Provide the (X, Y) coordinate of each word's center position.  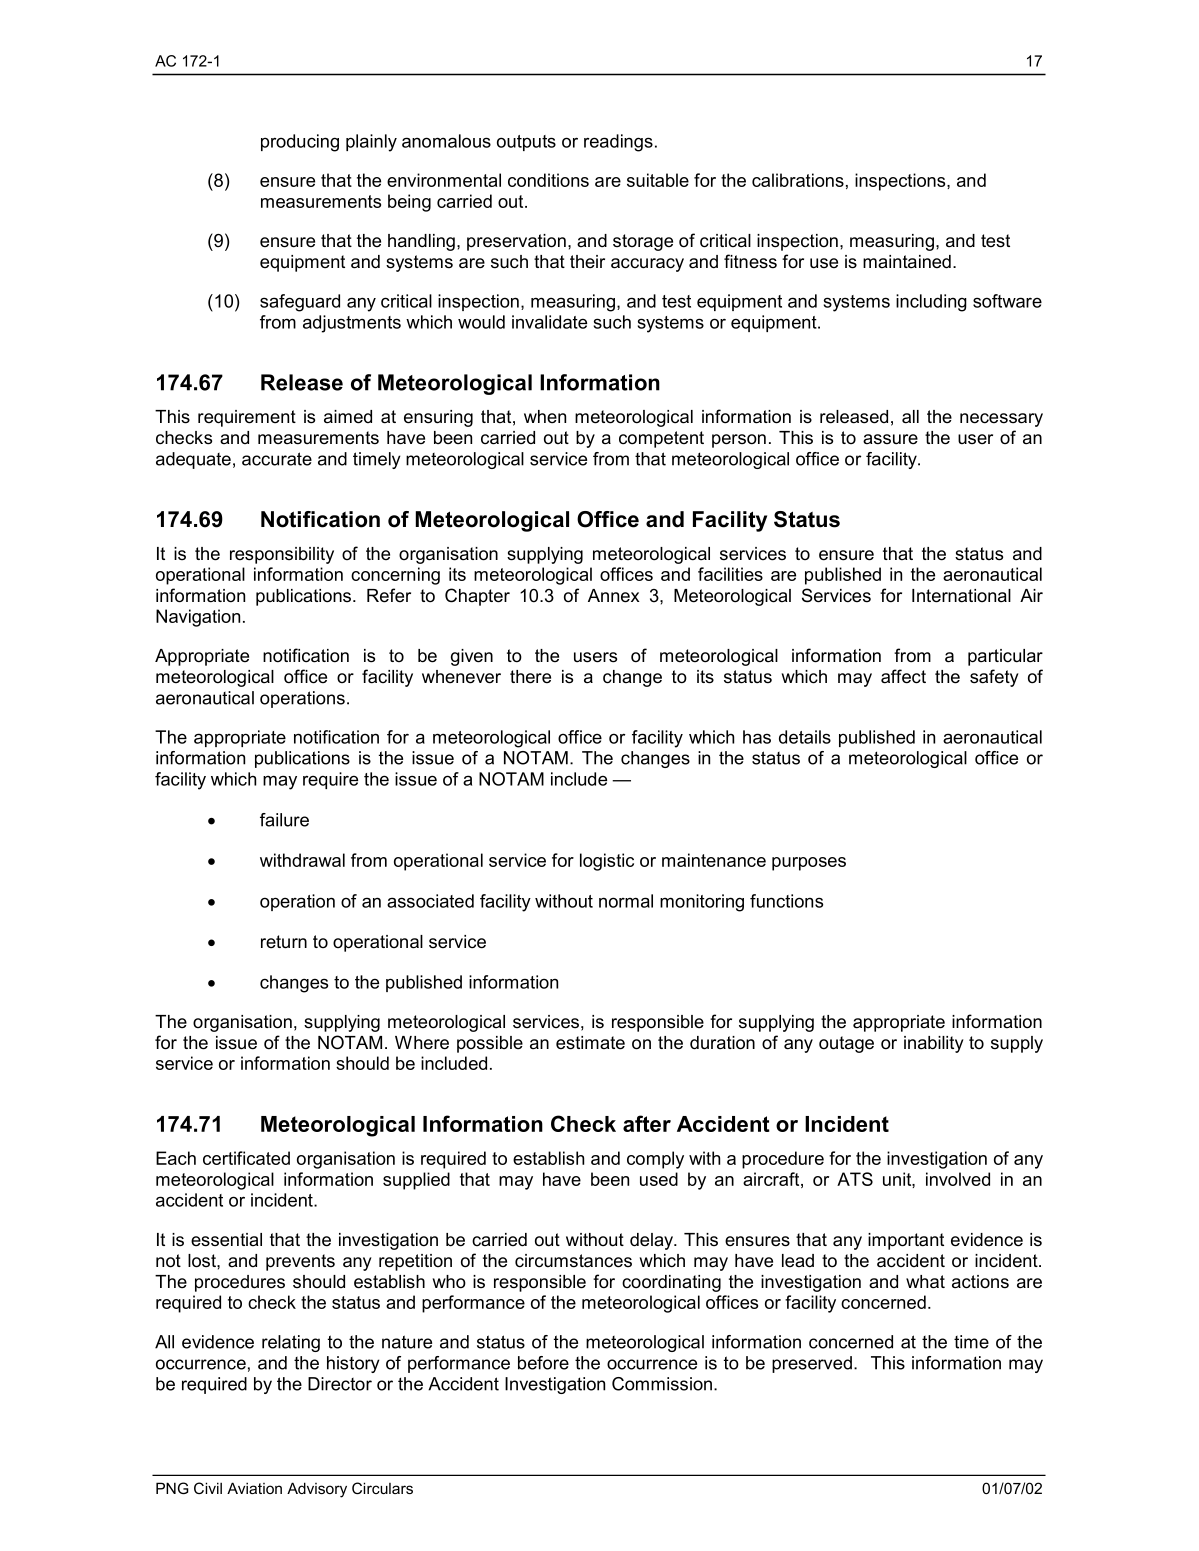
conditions (548, 180)
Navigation (198, 618)
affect (903, 676)
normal (626, 901)
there (530, 677)
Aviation (254, 1488)
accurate (277, 459)
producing (300, 143)
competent (661, 439)
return (284, 942)
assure (890, 439)
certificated (246, 1158)
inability (934, 1044)
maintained (907, 262)
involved (958, 1179)
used (659, 1179)
